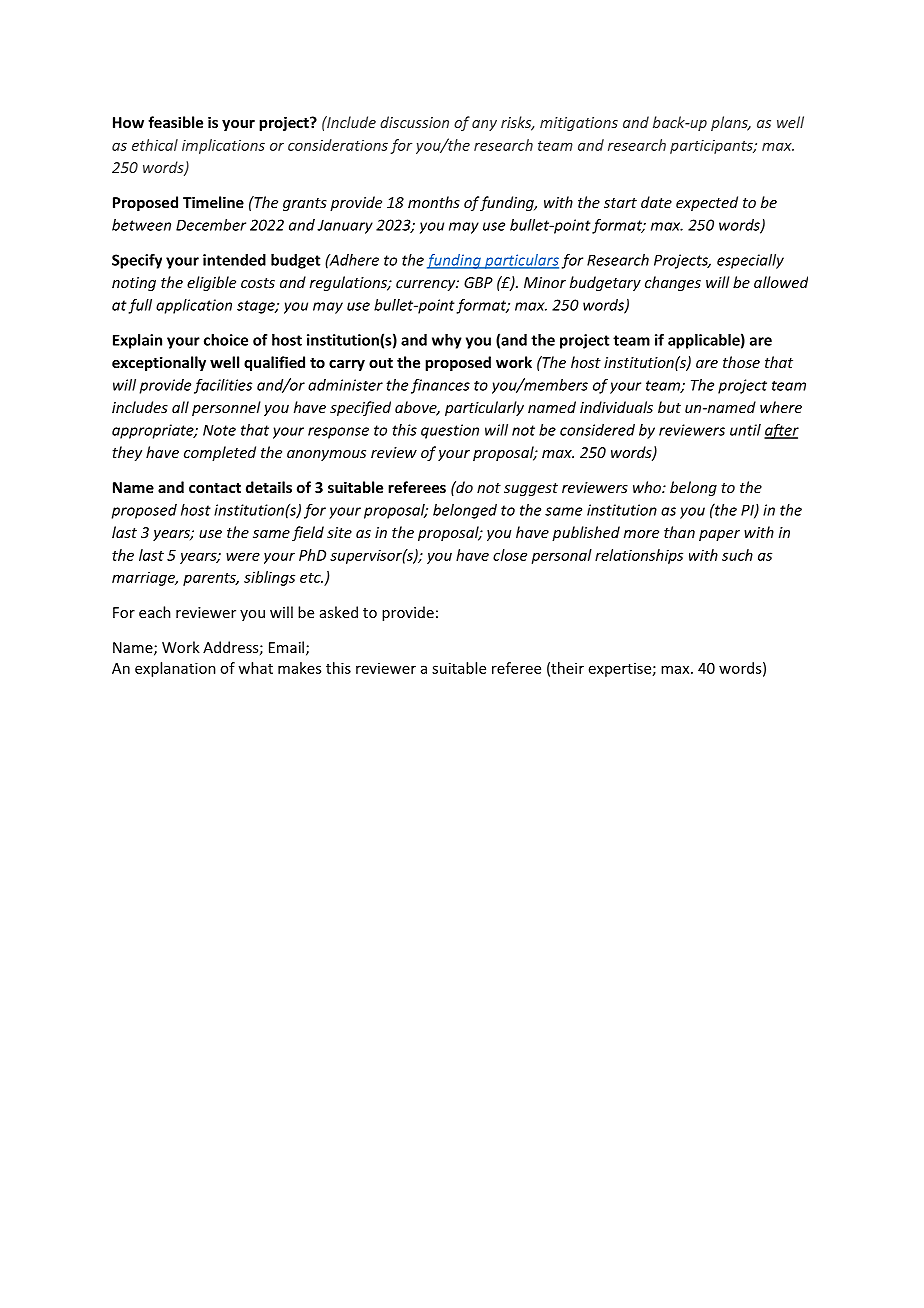 The image size is (924, 1308). Describe the element at coordinates (531, 489) in the screenshot. I see `suggest` at that location.
